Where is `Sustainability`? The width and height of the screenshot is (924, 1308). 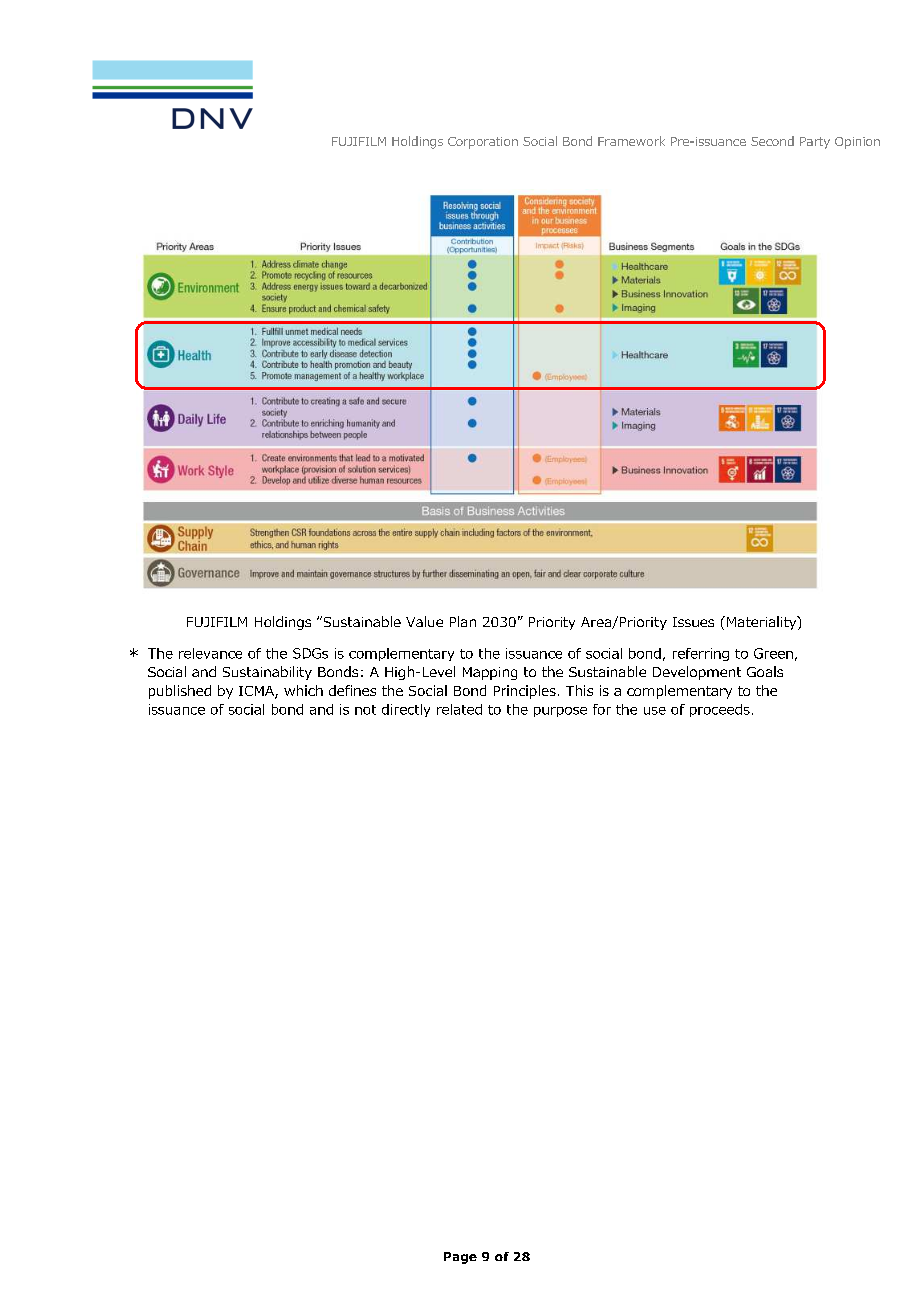 Sustainability is located at coordinates (267, 673).
